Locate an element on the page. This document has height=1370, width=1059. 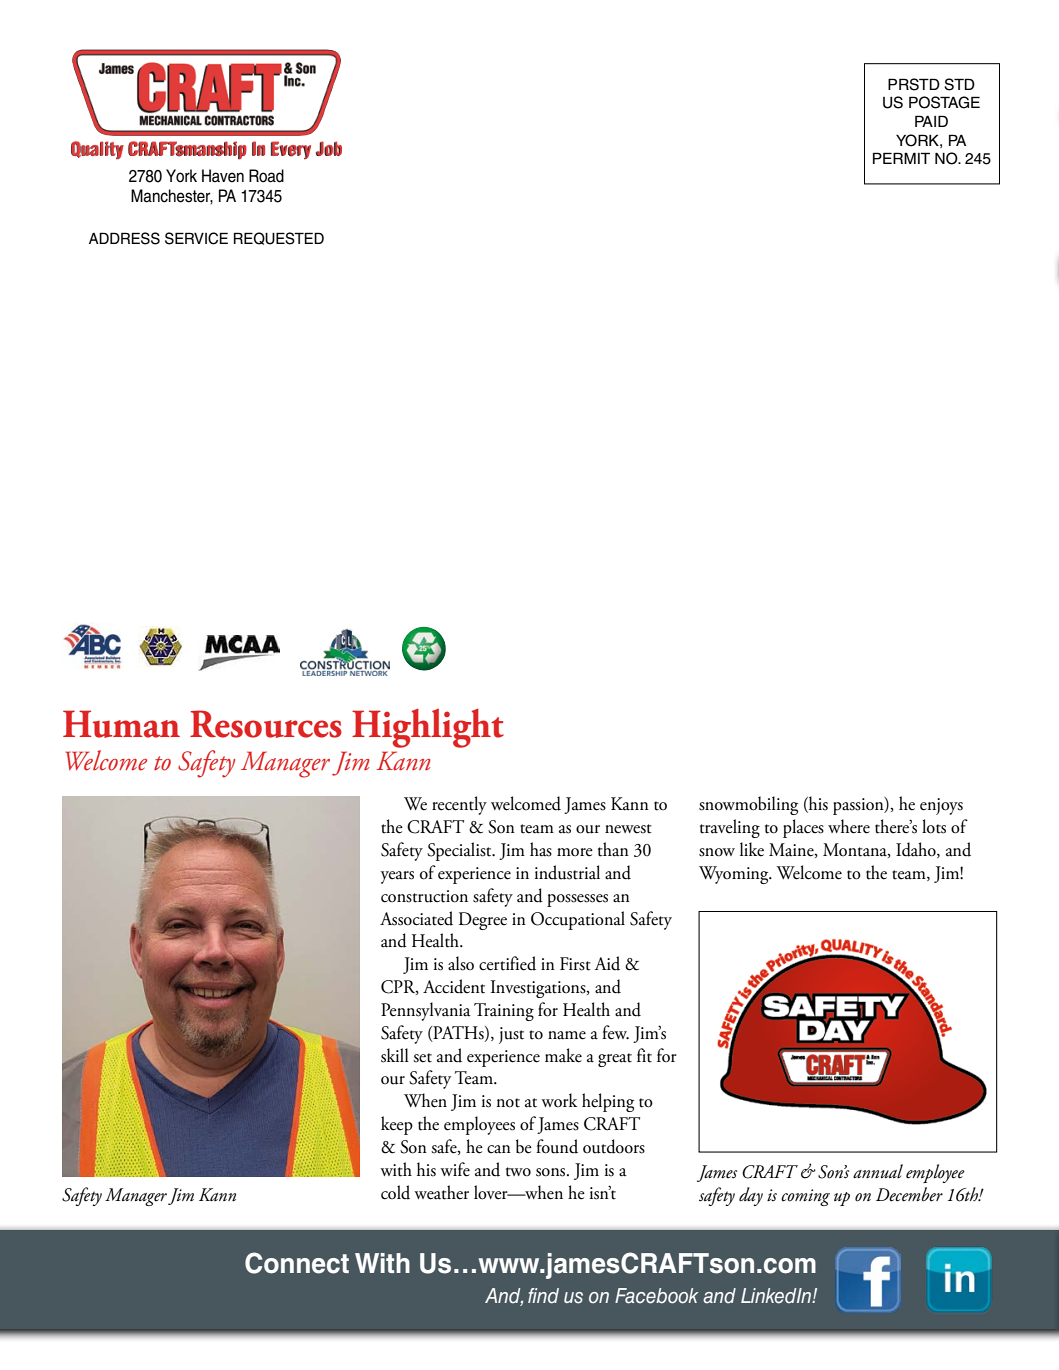
SERVICE is located at coordinates (196, 238).
